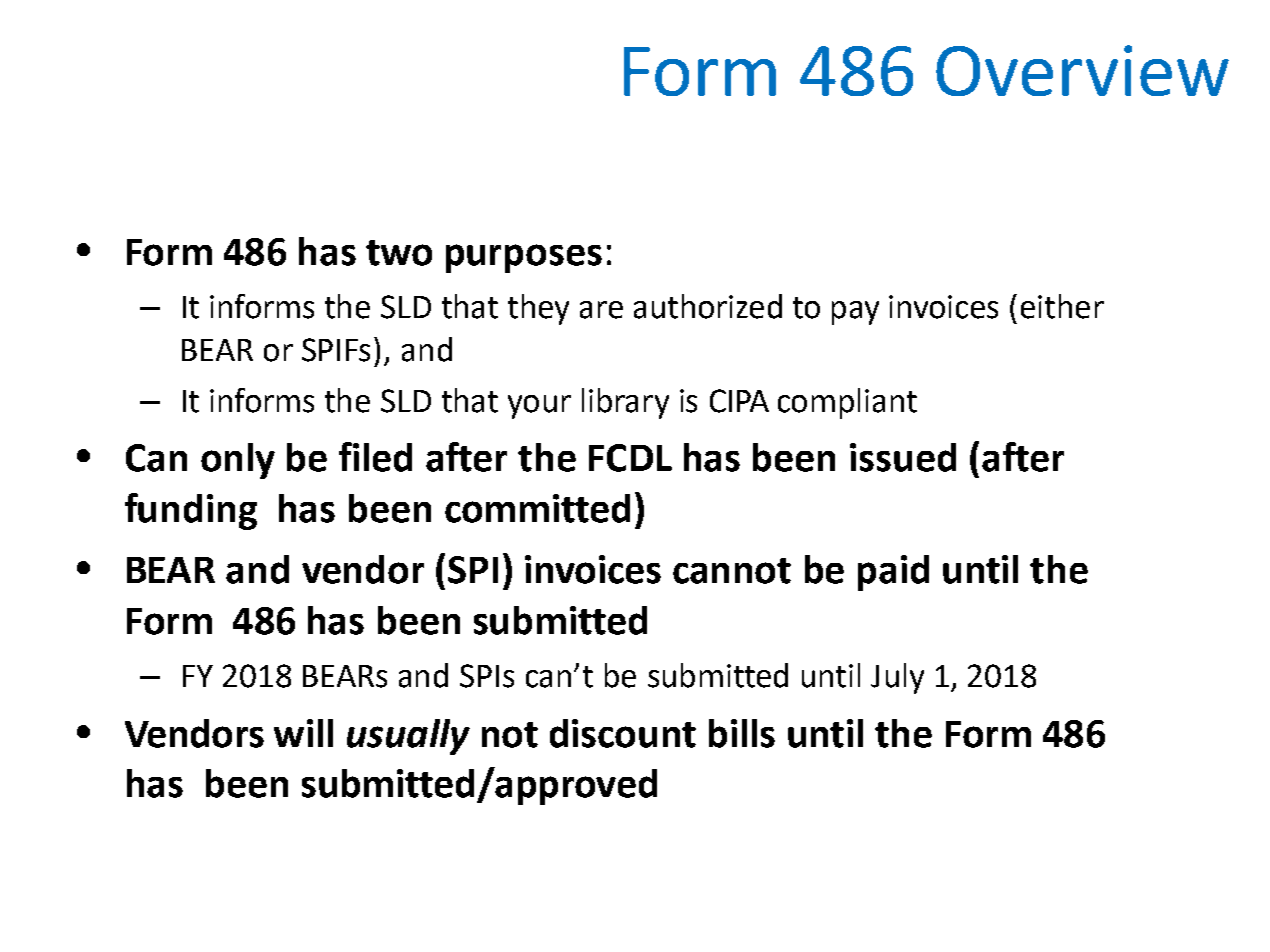 This screenshot has width=1270, height=952. I want to click on funding, so click(191, 511).
